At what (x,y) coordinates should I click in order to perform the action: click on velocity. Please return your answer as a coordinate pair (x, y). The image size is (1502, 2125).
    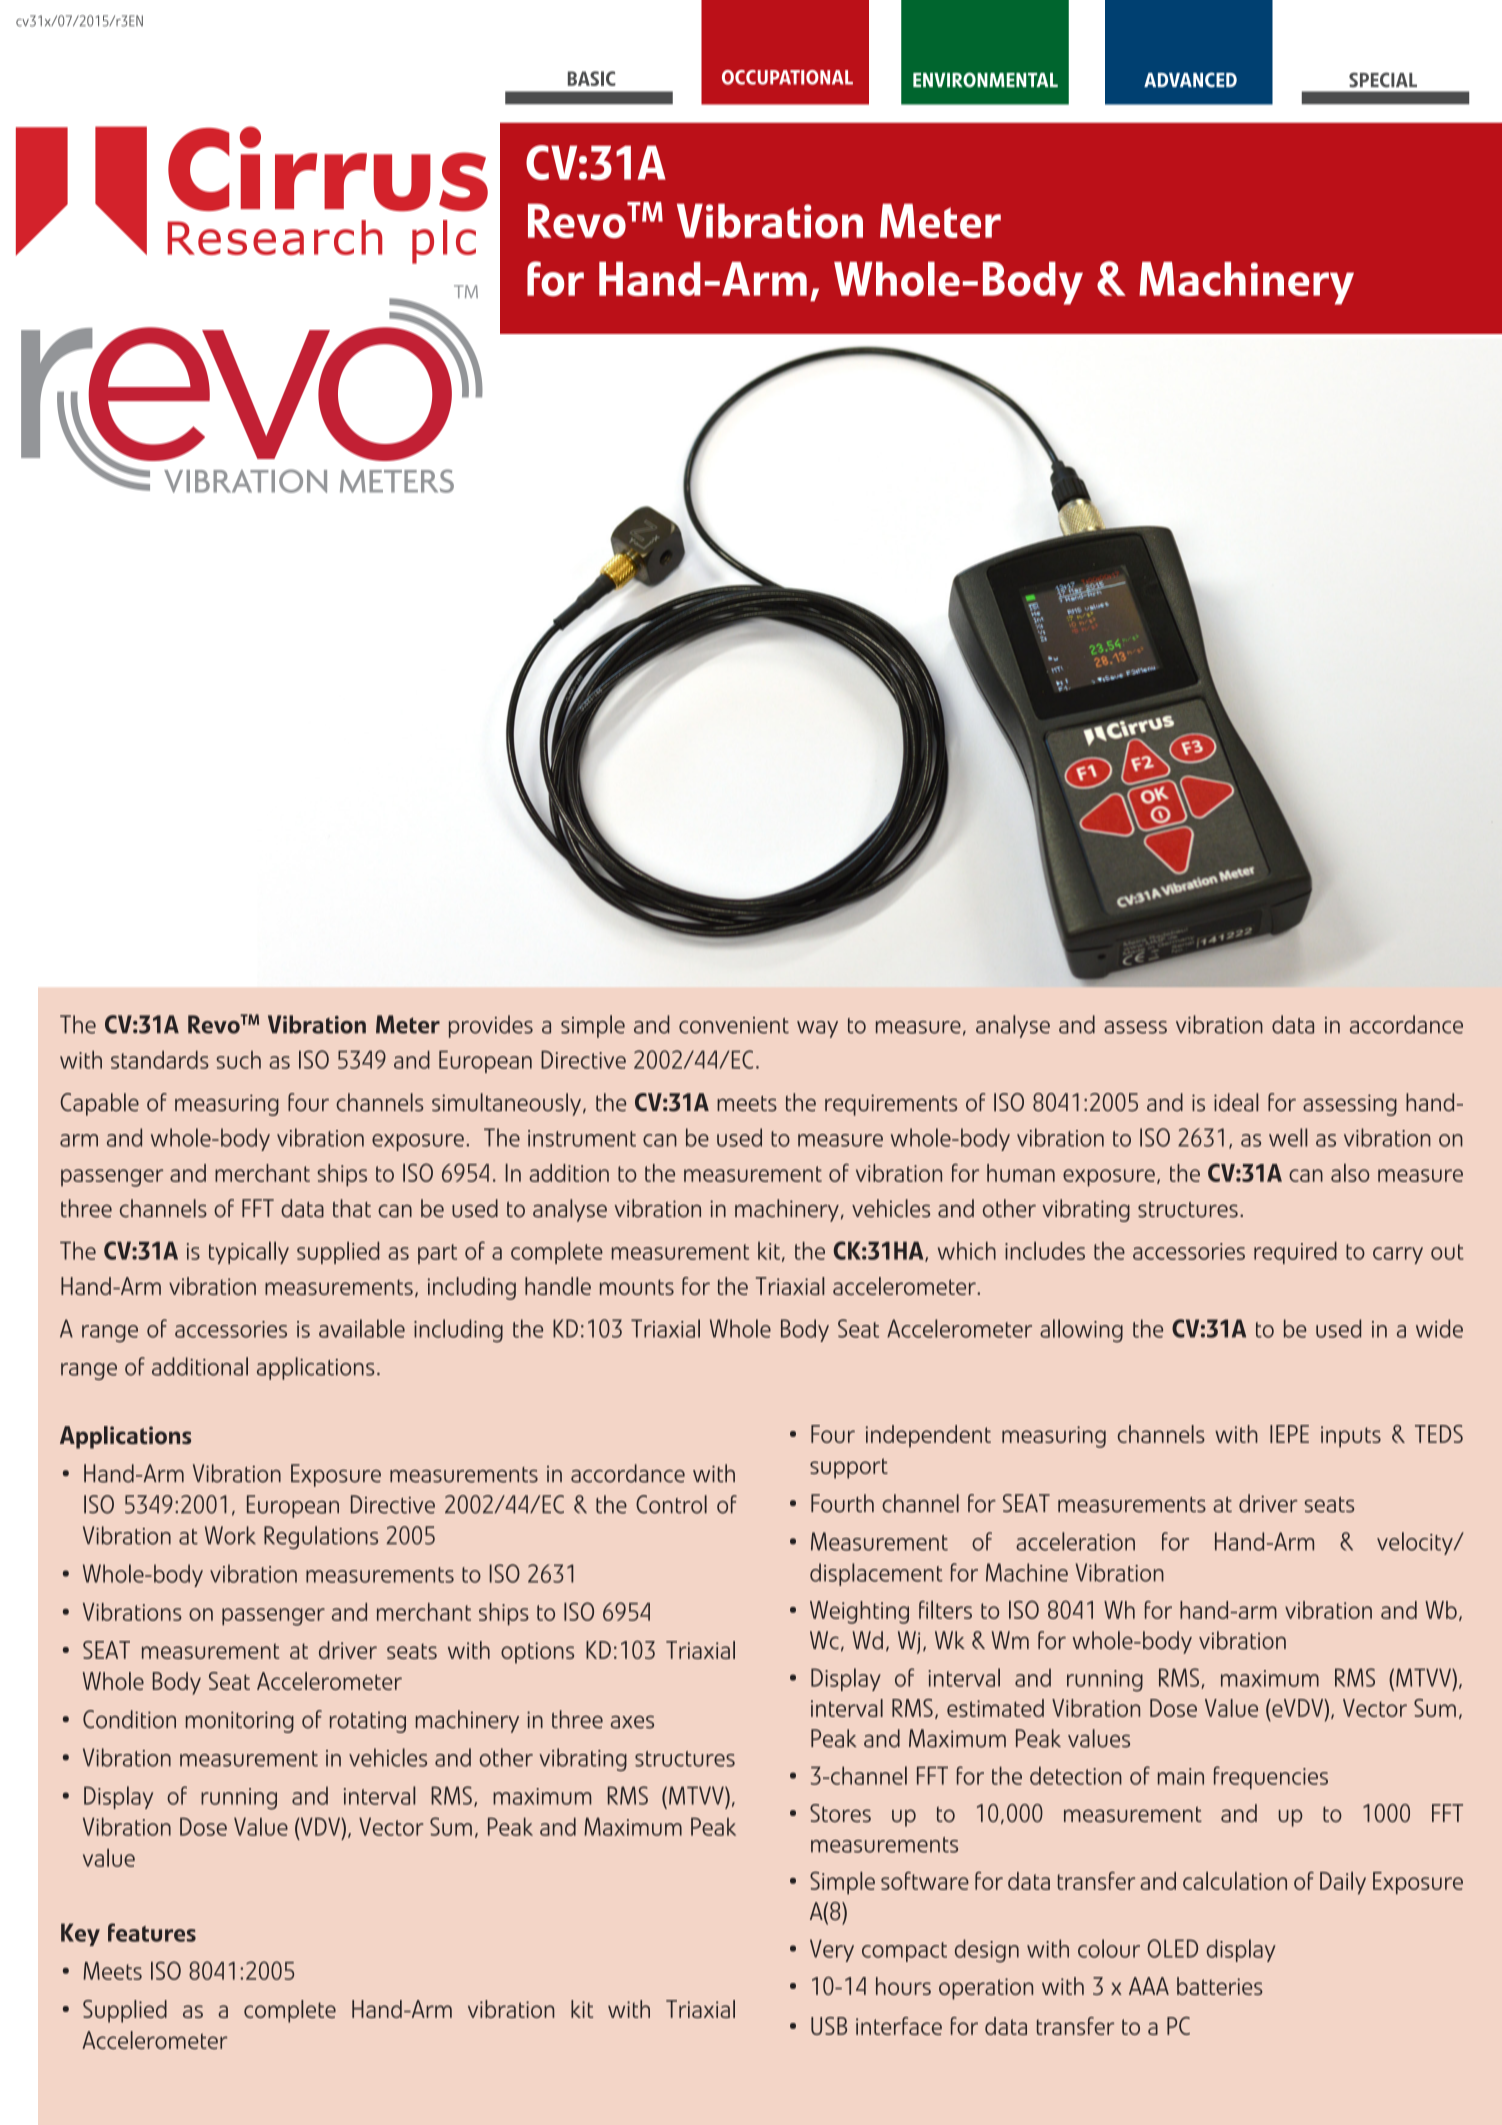
    Looking at the image, I should click on (1416, 1543).
